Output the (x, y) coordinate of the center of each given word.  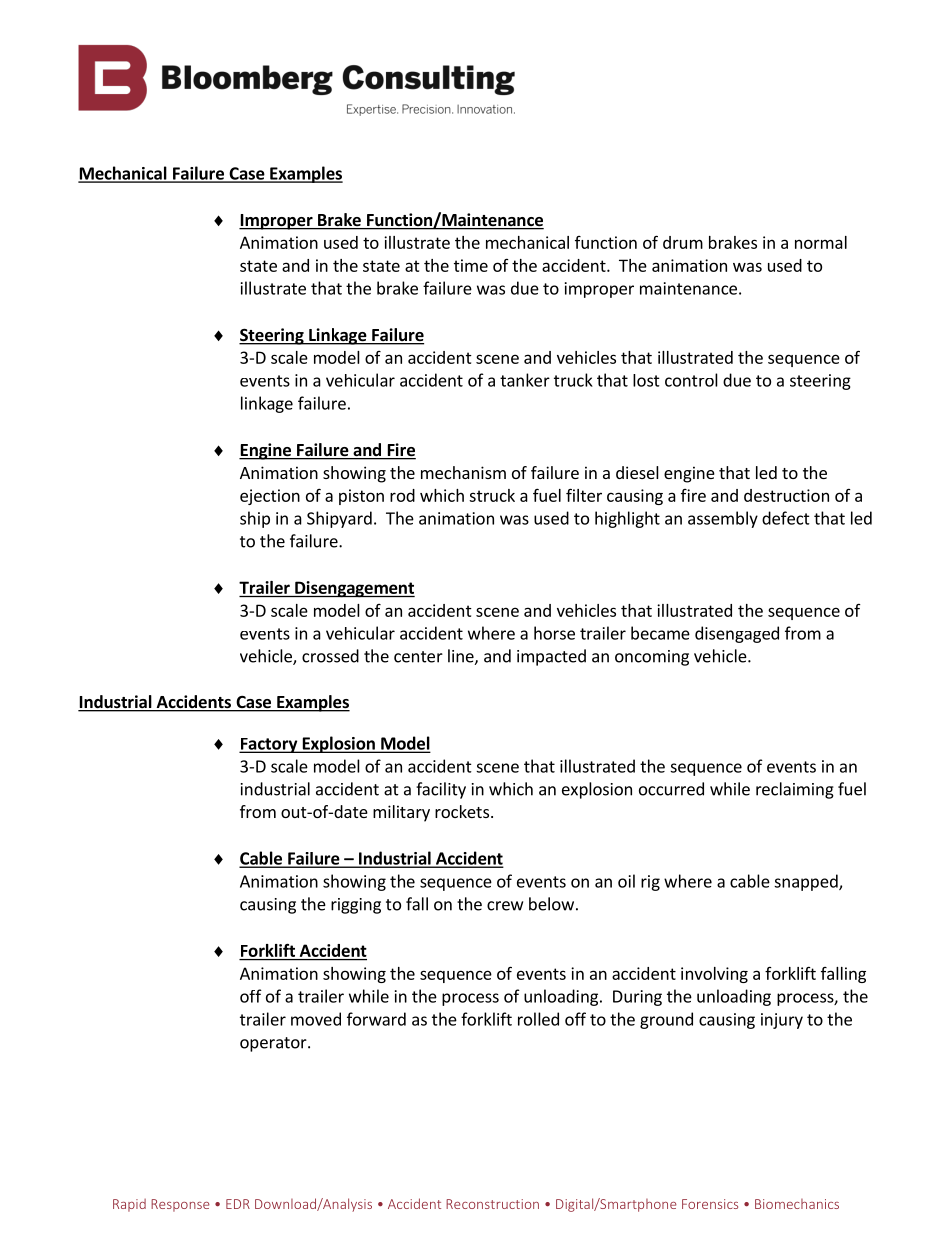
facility (441, 790)
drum (683, 242)
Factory (269, 745)
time (471, 265)
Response (180, 1205)
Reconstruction (492, 1204)
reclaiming (795, 790)
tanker (525, 380)
